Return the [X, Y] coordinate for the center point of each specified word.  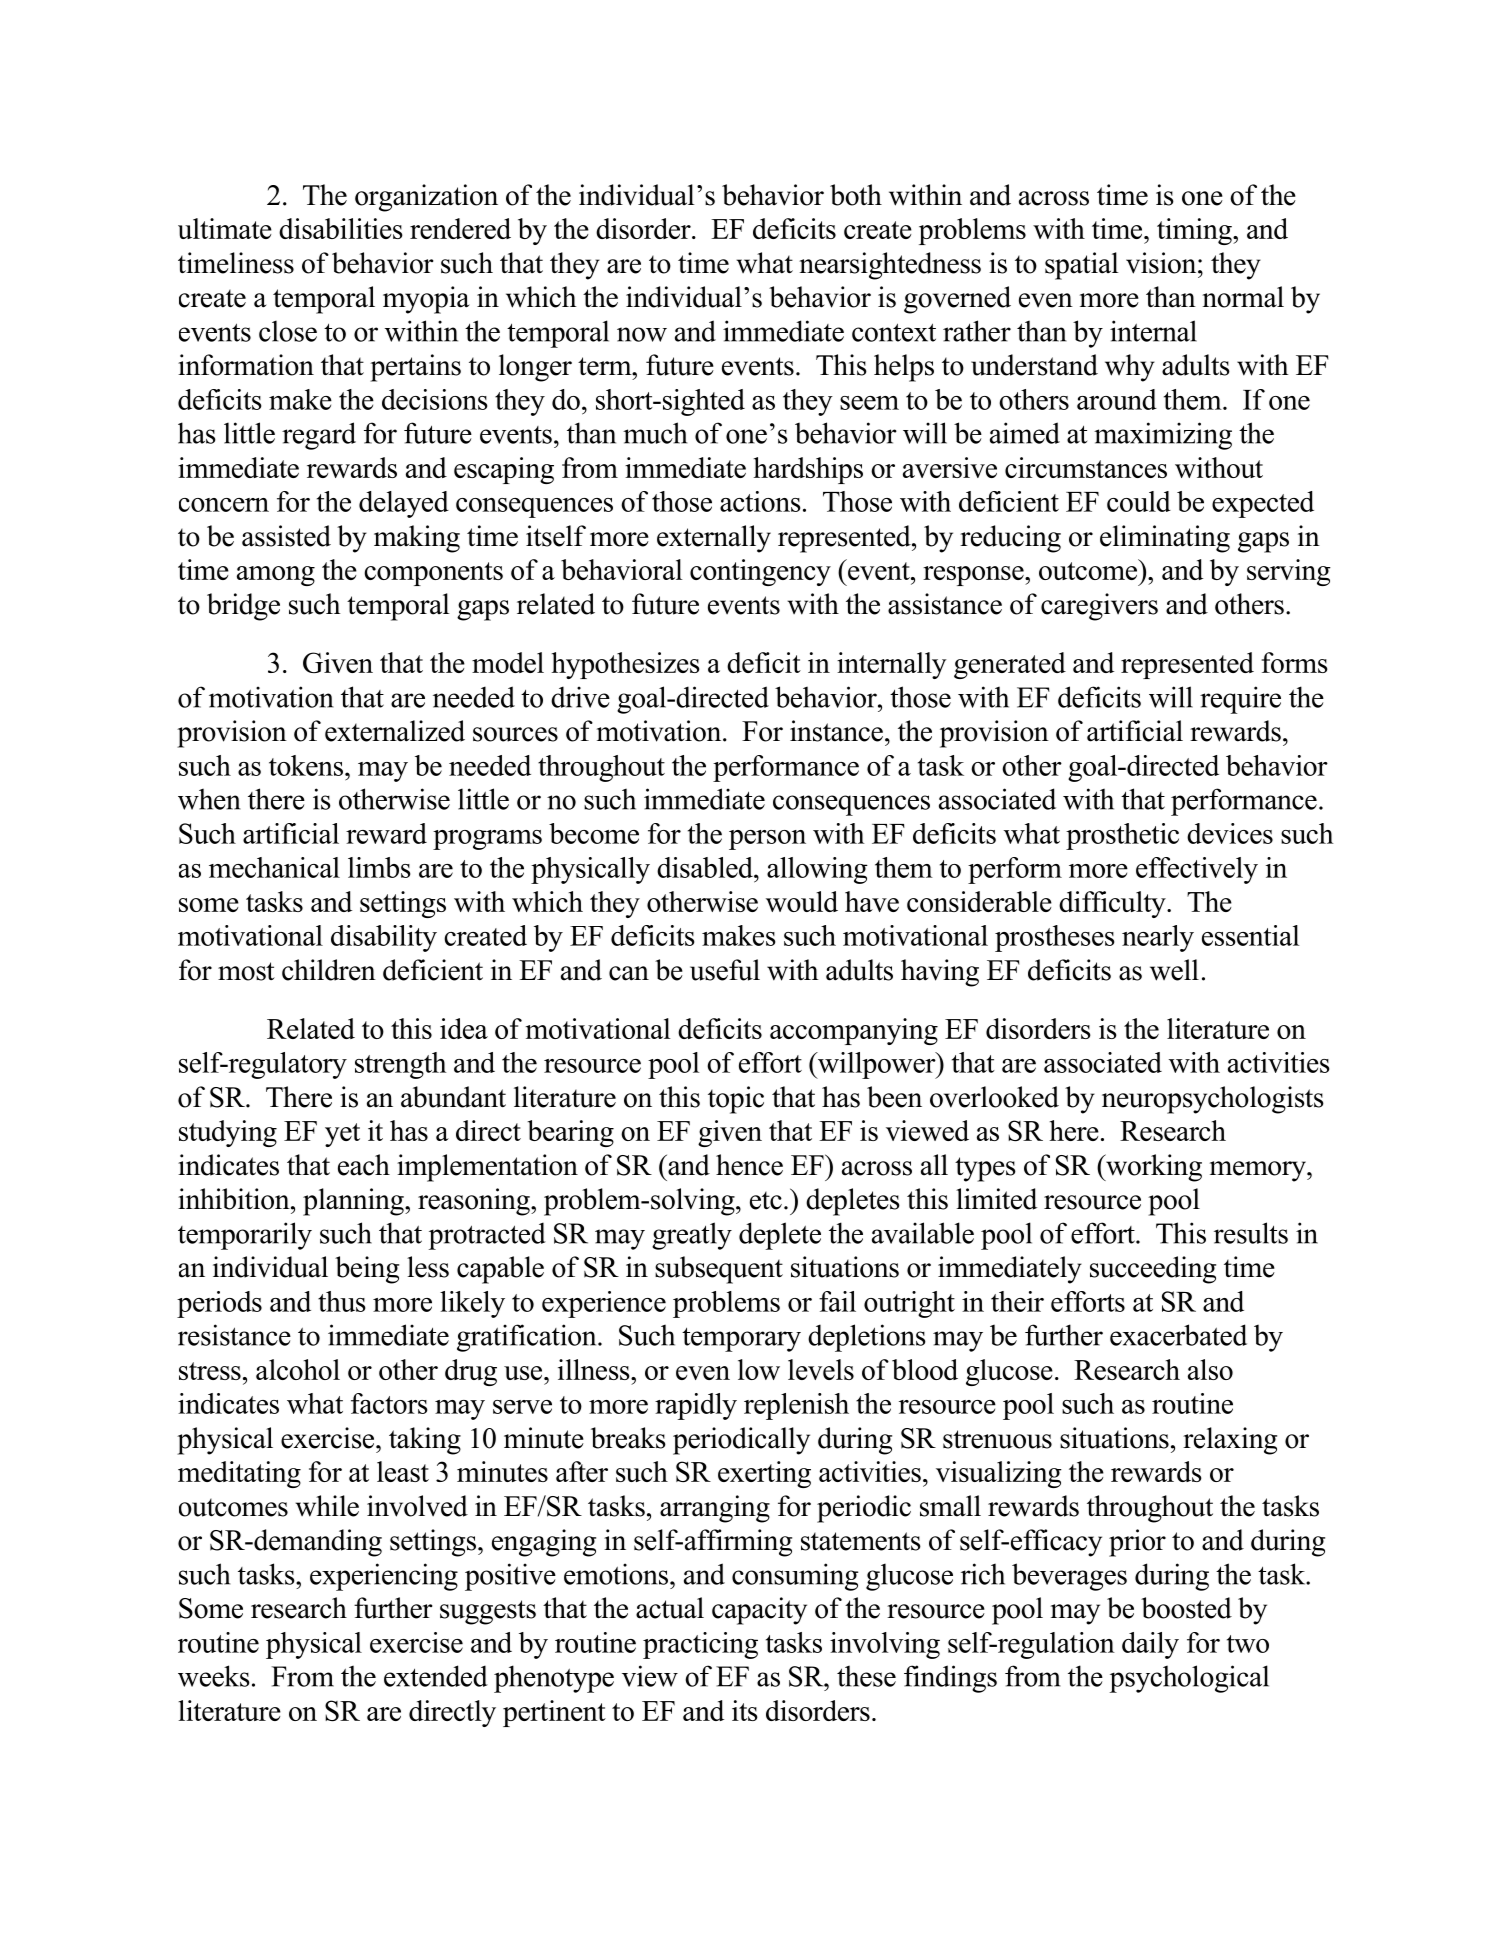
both [856, 195]
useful [725, 970]
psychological [1189, 1679]
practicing [700, 1645]
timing [1195, 231]
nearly [1158, 938]
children [329, 970]
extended [436, 1676]
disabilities [341, 228]
